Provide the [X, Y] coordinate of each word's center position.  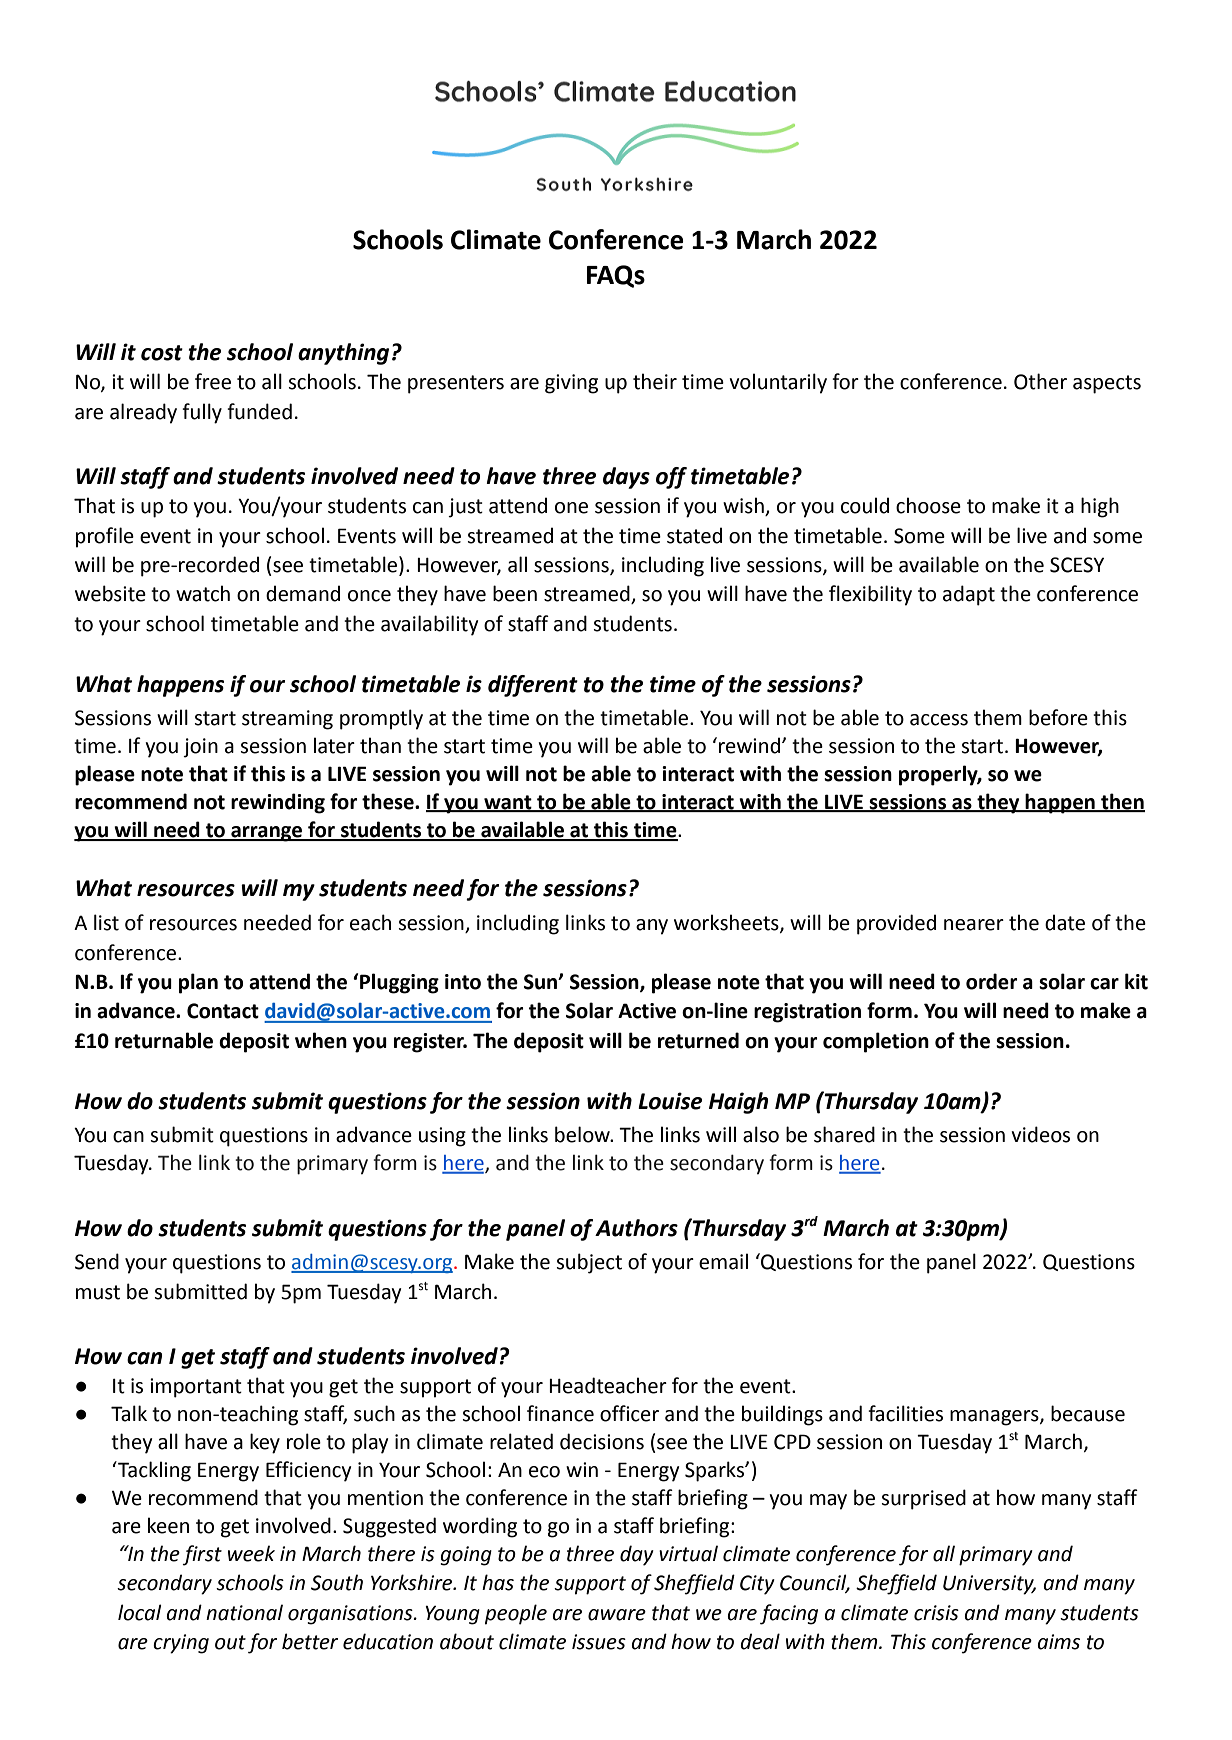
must [98, 1292]
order [992, 981]
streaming [287, 720]
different [533, 686]
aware [617, 1615]
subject [589, 1263]
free [213, 381]
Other [1040, 381]
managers [995, 1418]
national [244, 1612]
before [1058, 717]
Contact [223, 1011]
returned [698, 1040]
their [655, 381]
